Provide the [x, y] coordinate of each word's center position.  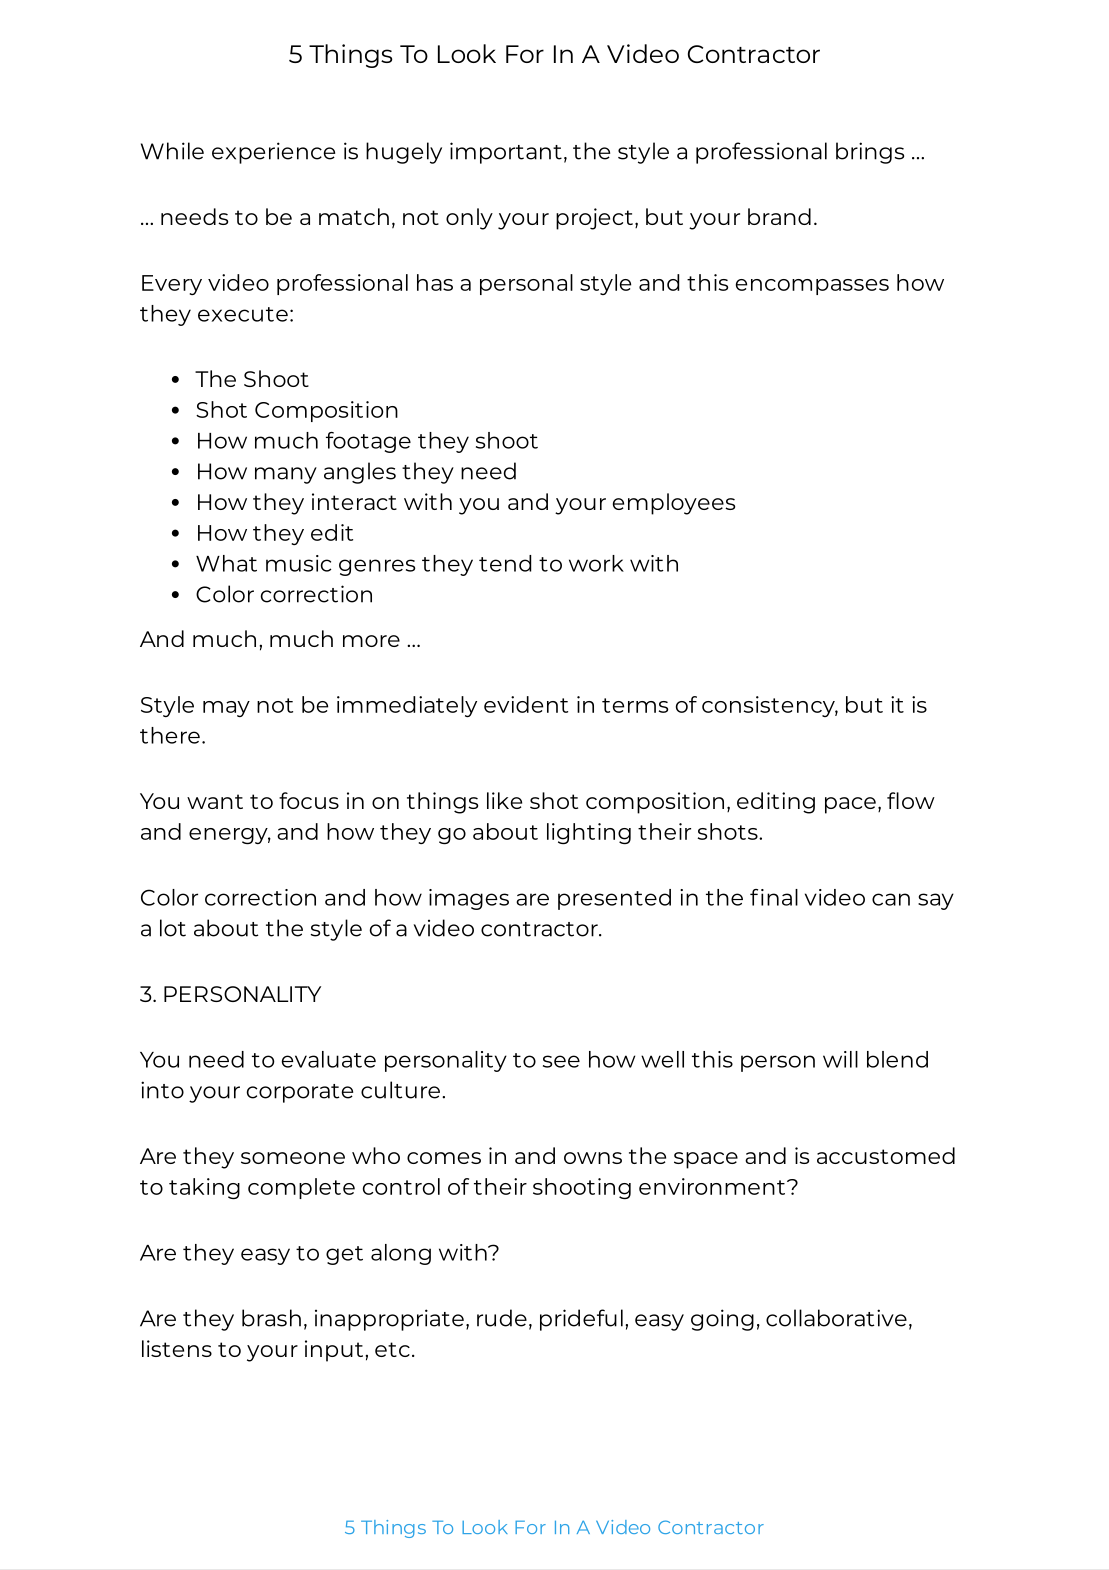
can [891, 899]
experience [273, 153]
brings [870, 153]
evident [526, 704]
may [226, 709]
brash [271, 1318]
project [594, 219]
